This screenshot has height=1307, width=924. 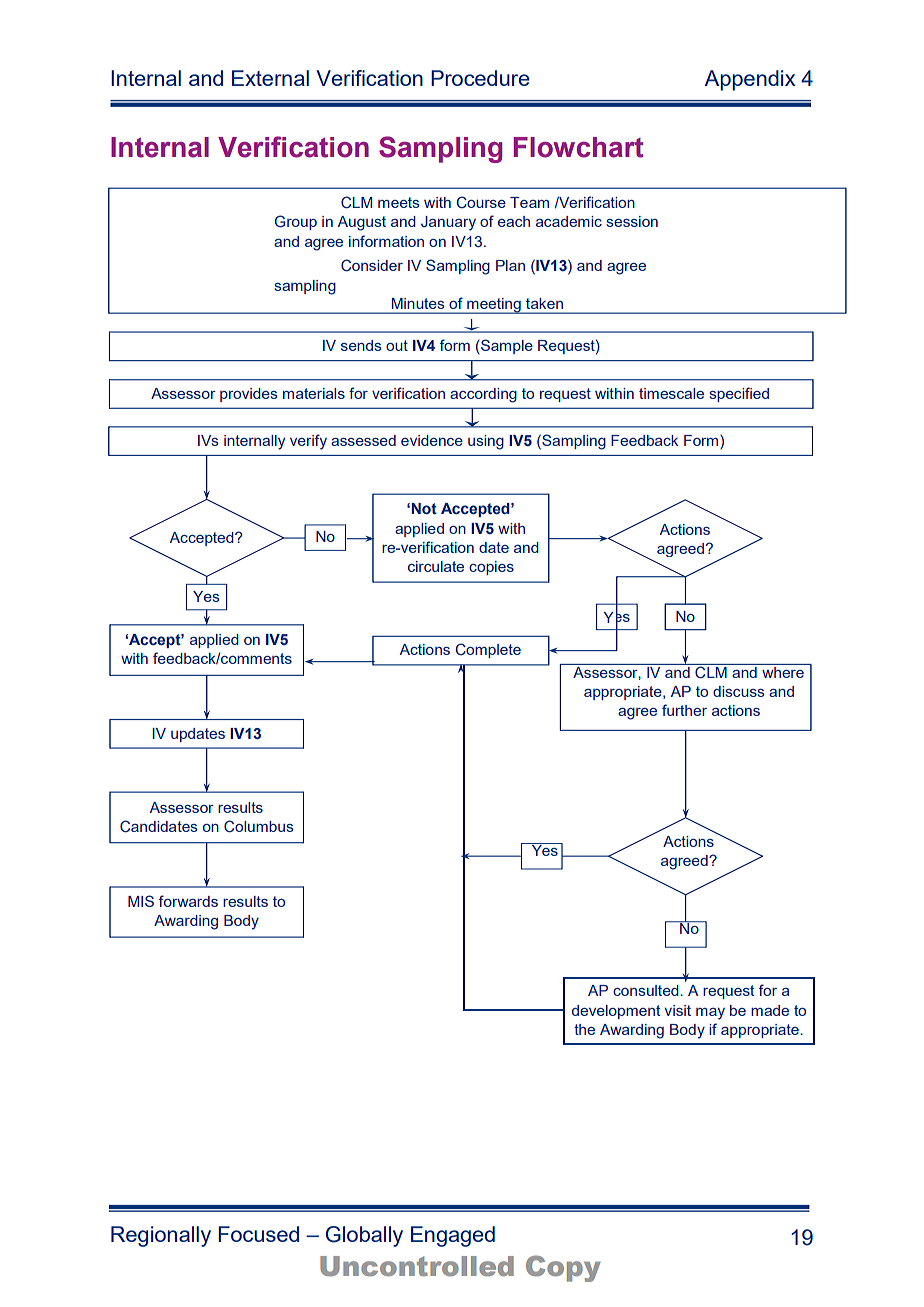 What do you see at coordinates (750, 80) in the screenshot?
I see `Appendix` at bounding box center [750, 80].
